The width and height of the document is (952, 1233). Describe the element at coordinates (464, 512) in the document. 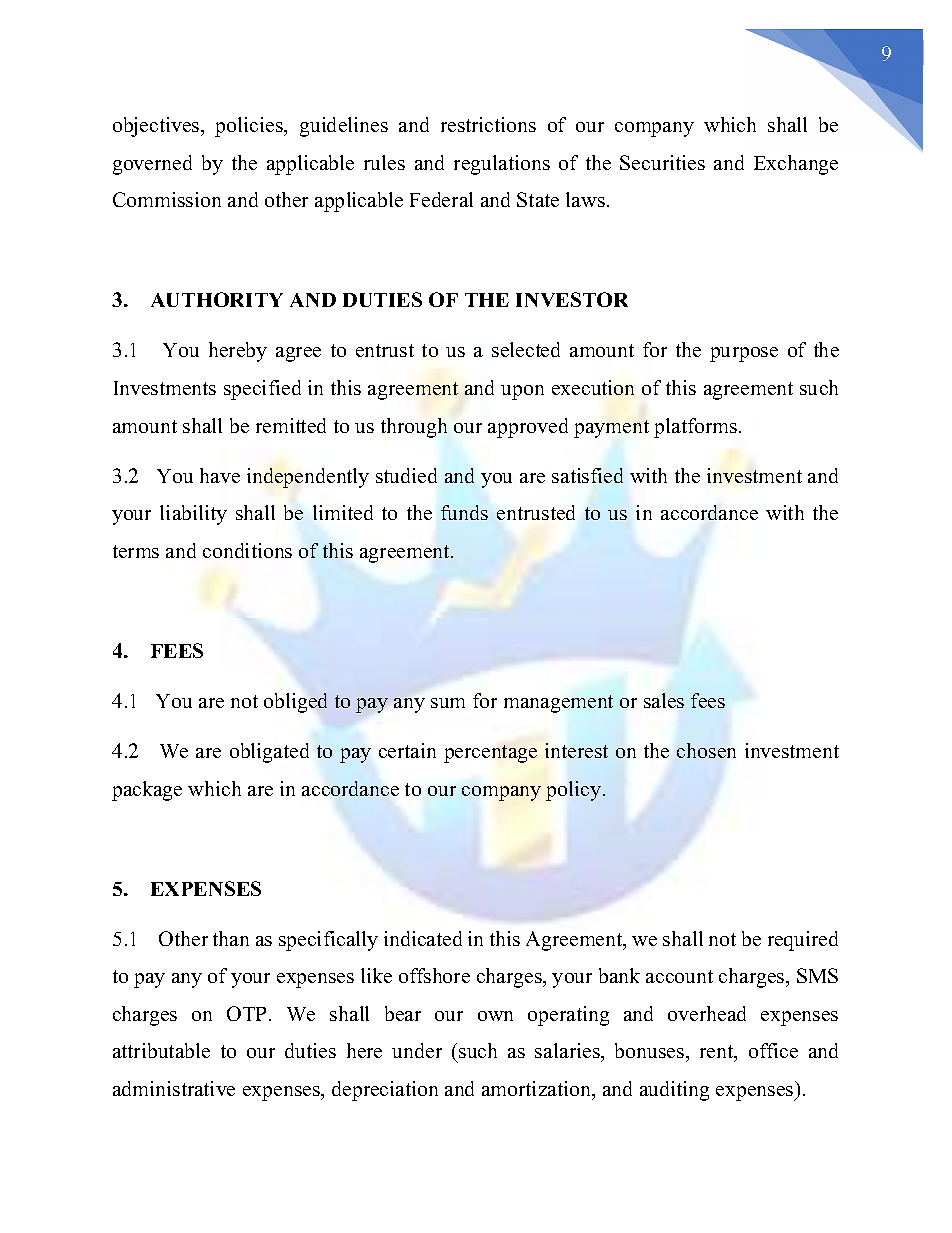

I see `funds` at that location.
